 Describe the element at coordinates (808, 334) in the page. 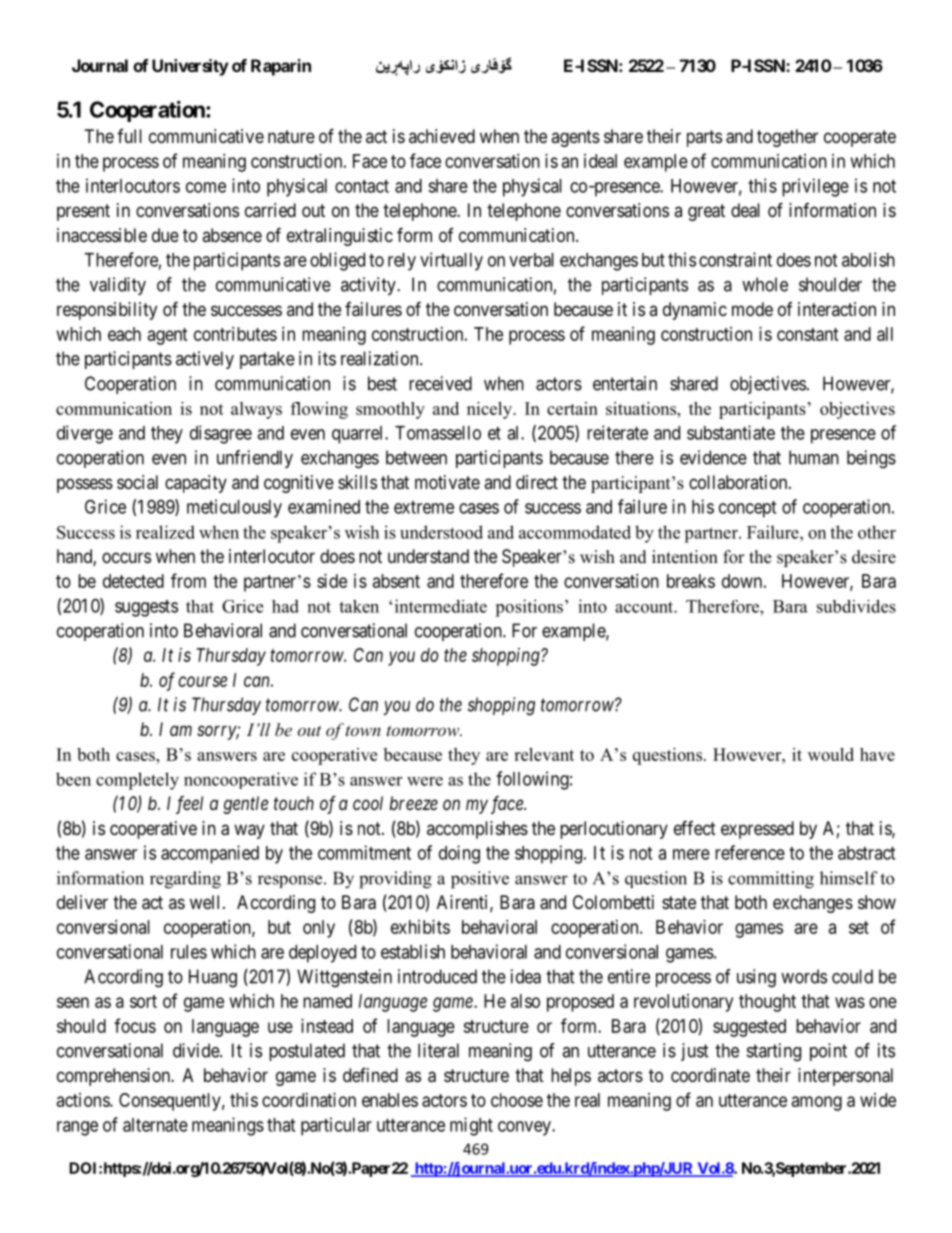

I see `constant` at that location.
